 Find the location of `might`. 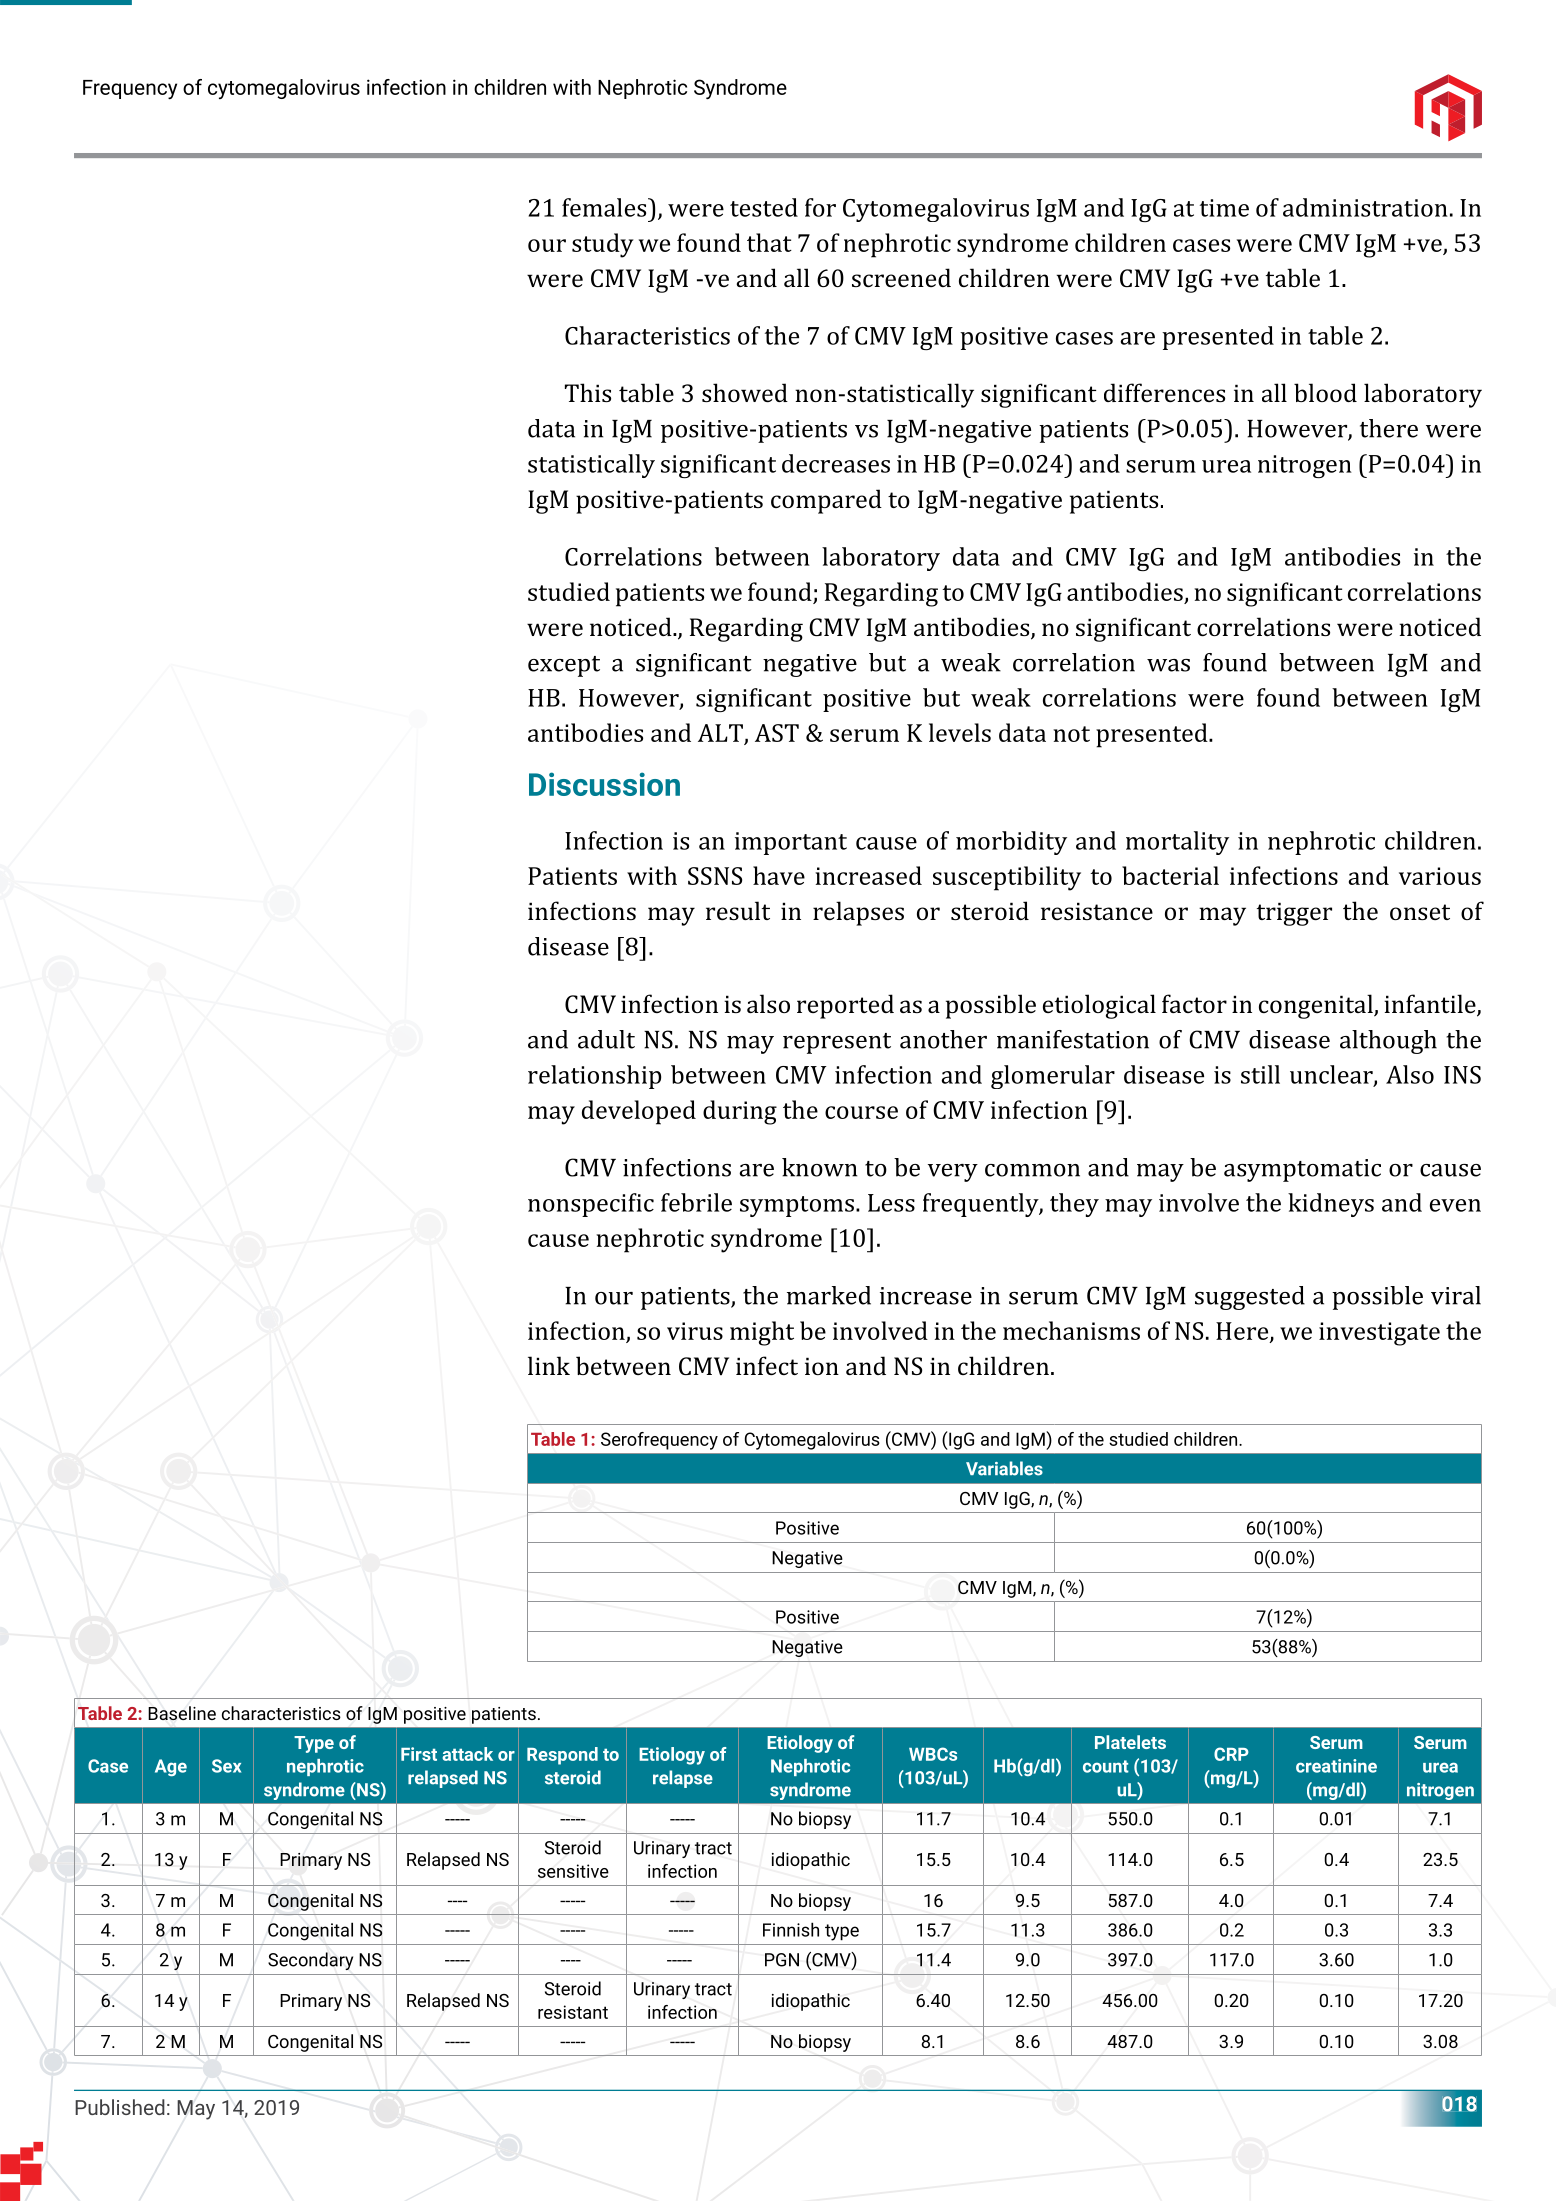

might is located at coordinates (762, 1333).
